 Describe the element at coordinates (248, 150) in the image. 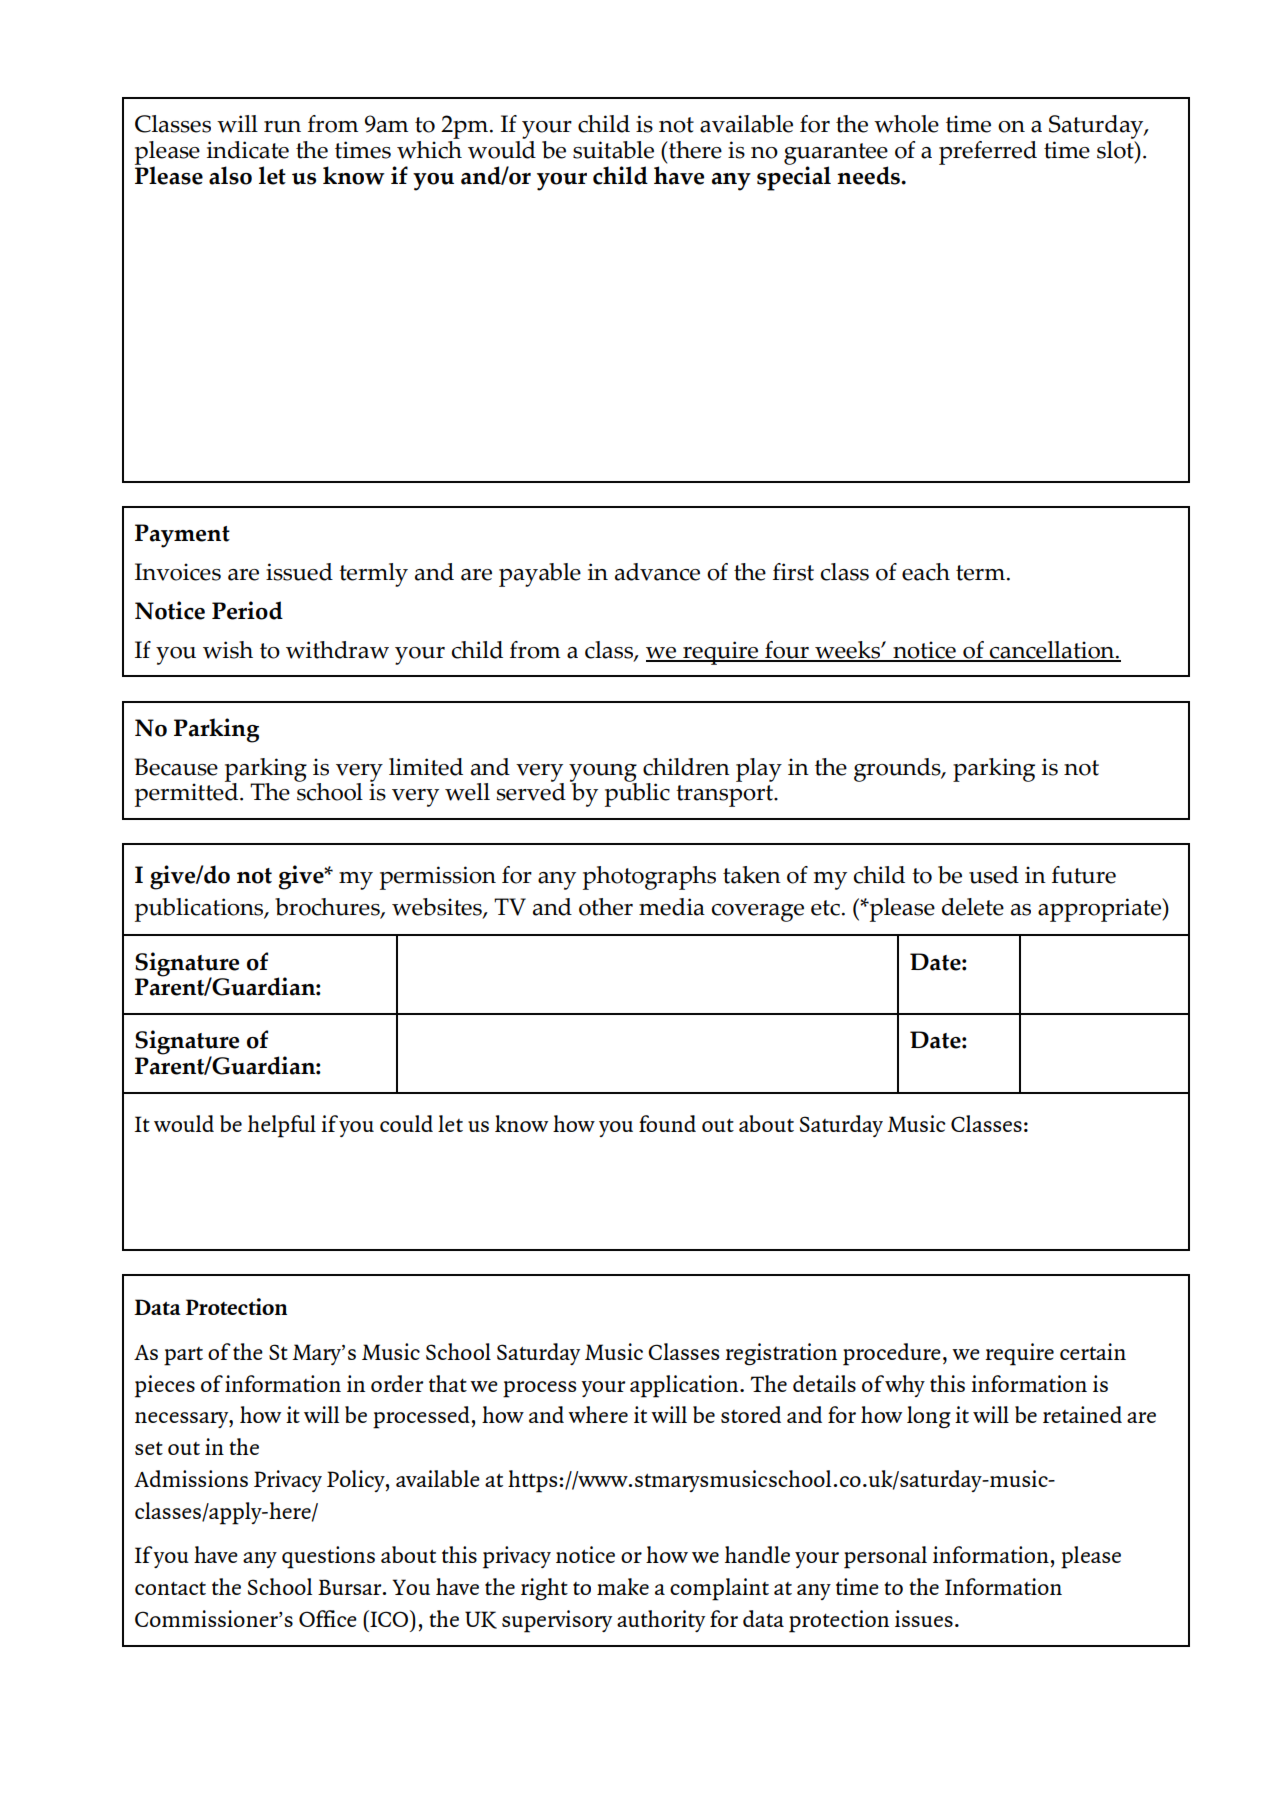

I see `indicate` at that location.
